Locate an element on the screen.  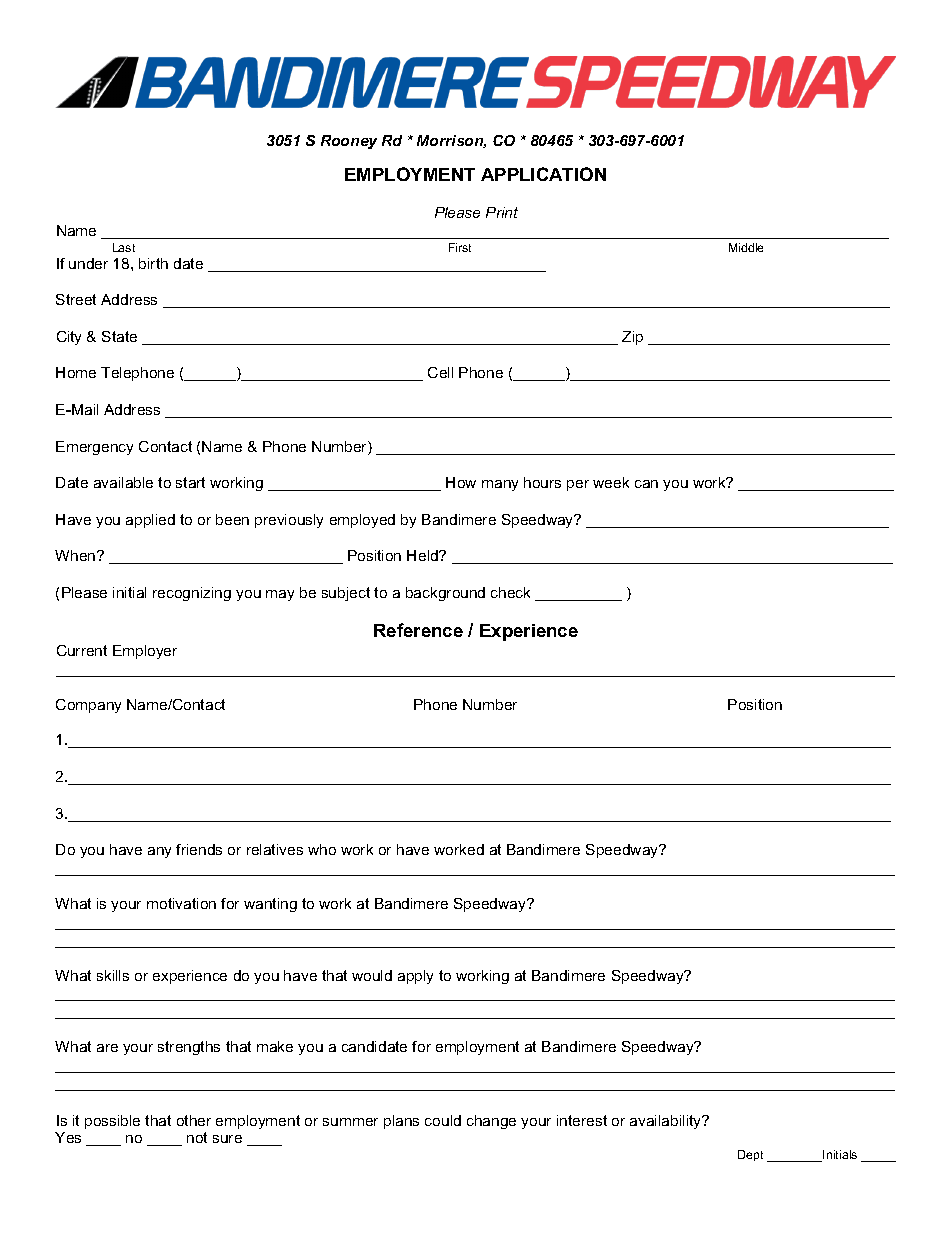
availability is located at coordinates (667, 1122).
